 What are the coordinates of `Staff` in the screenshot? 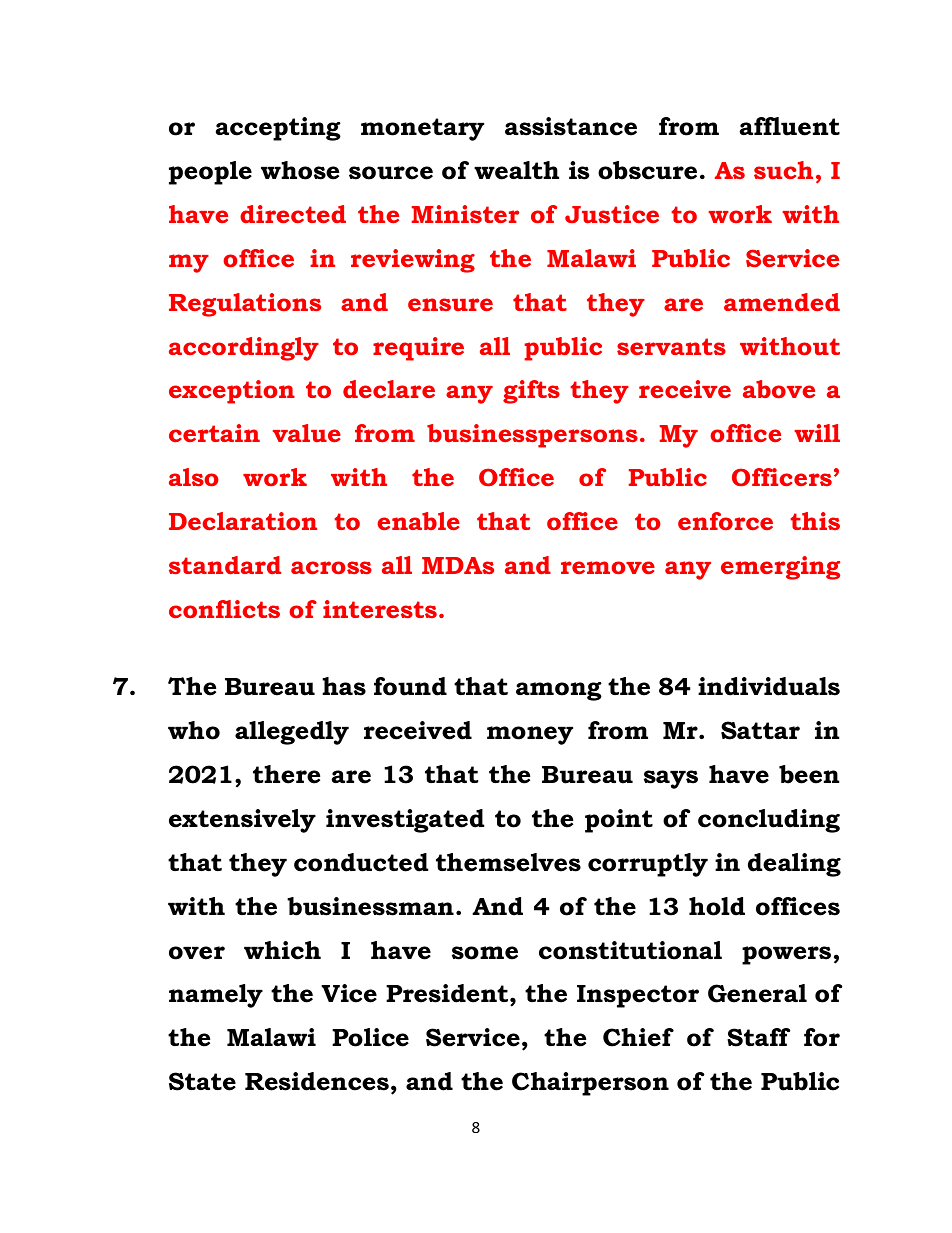 It's located at (758, 1037).
